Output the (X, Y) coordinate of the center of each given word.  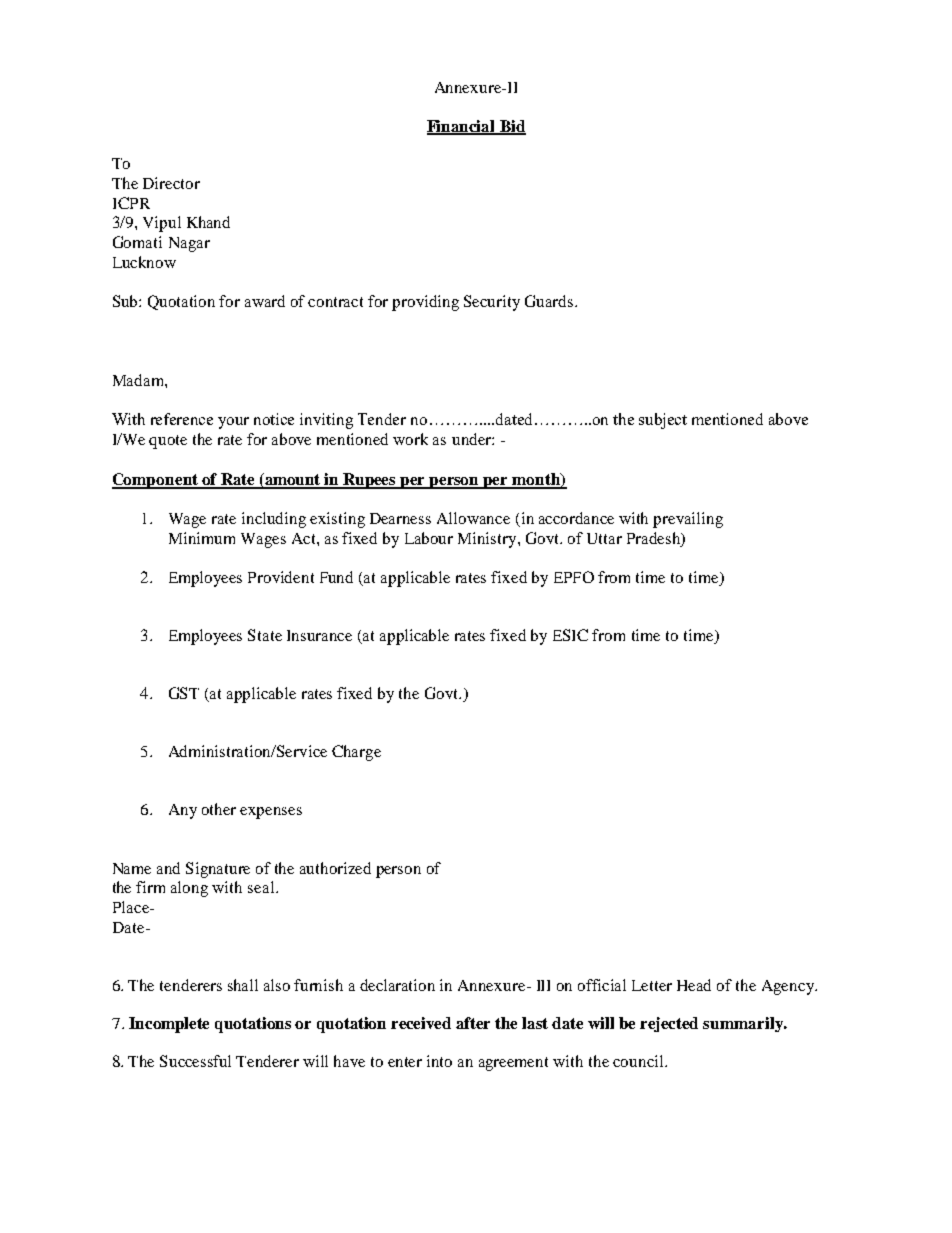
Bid (511, 127)
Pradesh (654, 538)
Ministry (488, 540)
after (473, 1023)
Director (171, 183)
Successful (195, 1061)
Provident (281, 577)
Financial (462, 127)
